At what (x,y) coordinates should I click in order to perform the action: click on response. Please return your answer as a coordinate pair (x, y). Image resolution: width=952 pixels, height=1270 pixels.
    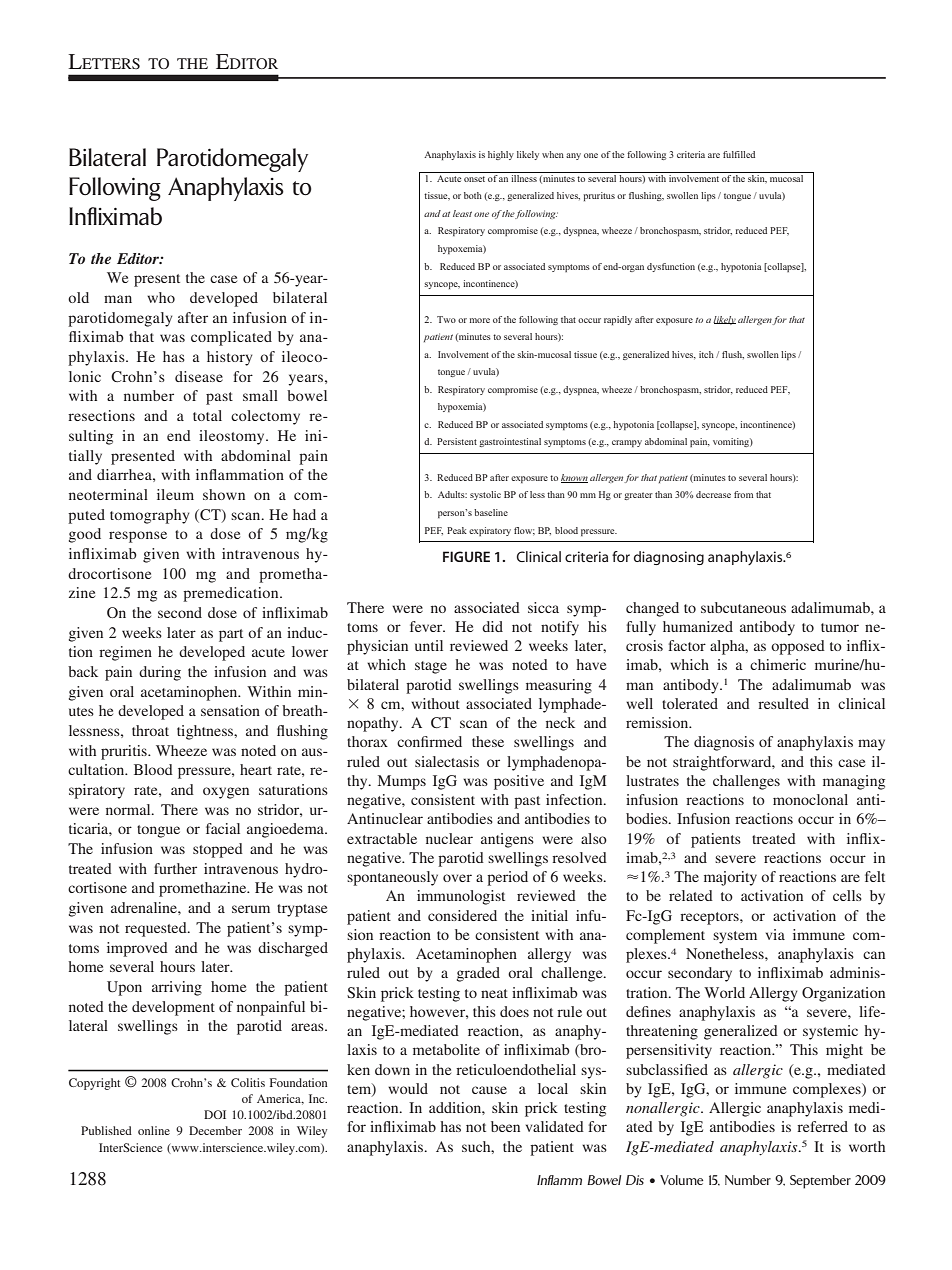
    Looking at the image, I should click on (138, 537).
